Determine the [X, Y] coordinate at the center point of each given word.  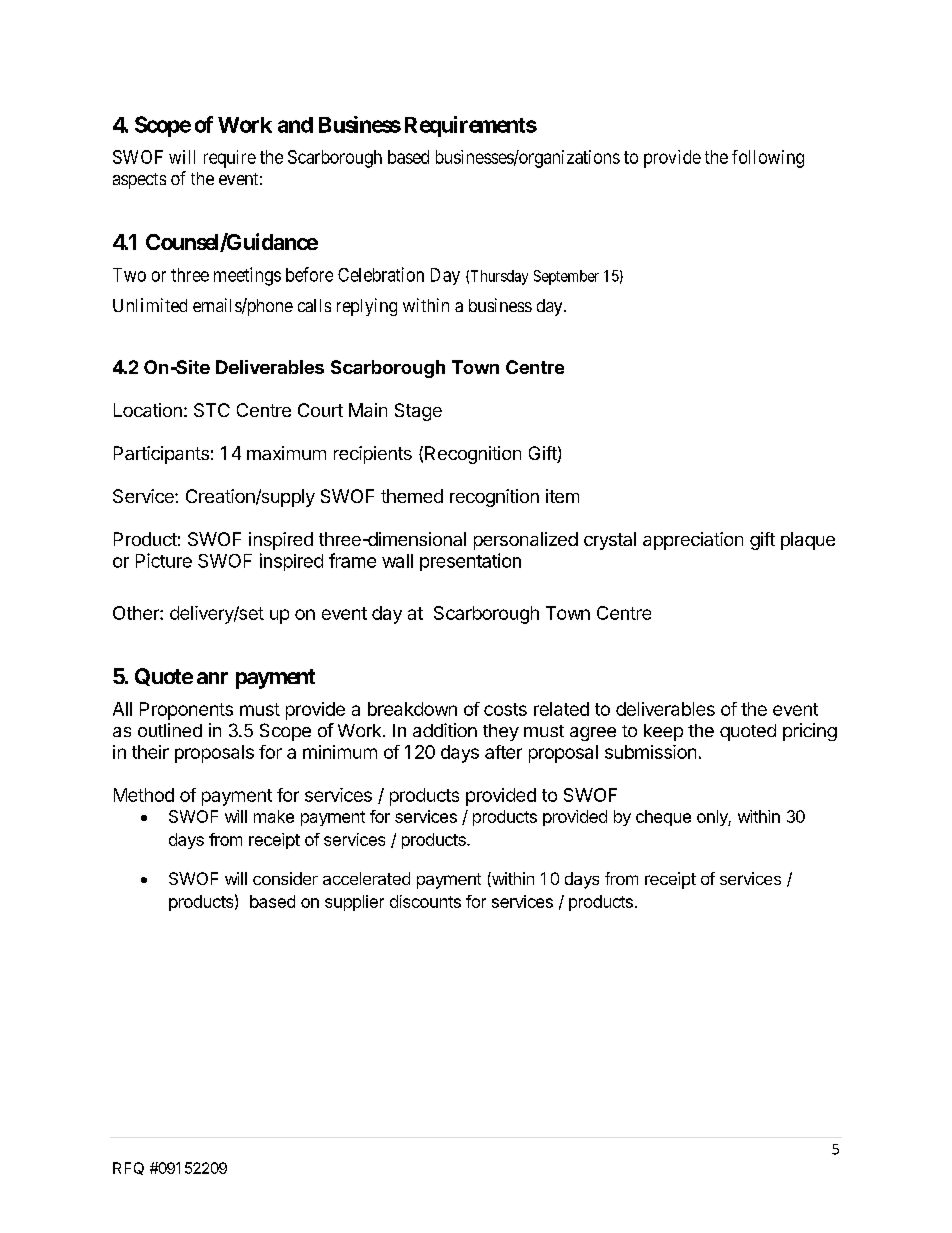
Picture [164, 560]
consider [285, 878]
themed [412, 496]
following [768, 159]
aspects [139, 181]
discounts [425, 901]
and [295, 125]
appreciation [693, 541]
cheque [663, 818]
